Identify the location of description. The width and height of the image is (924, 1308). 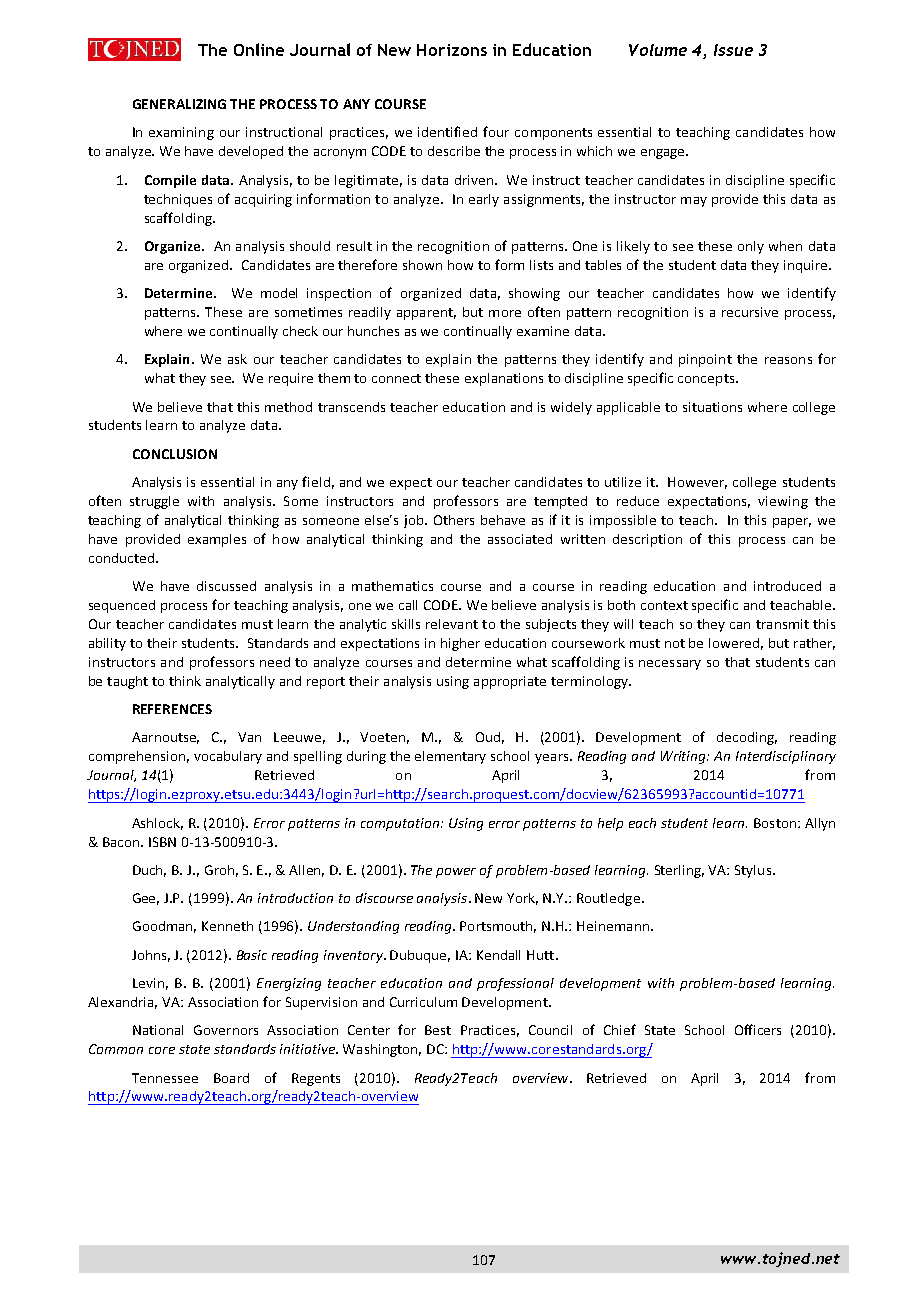
(647, 540).
